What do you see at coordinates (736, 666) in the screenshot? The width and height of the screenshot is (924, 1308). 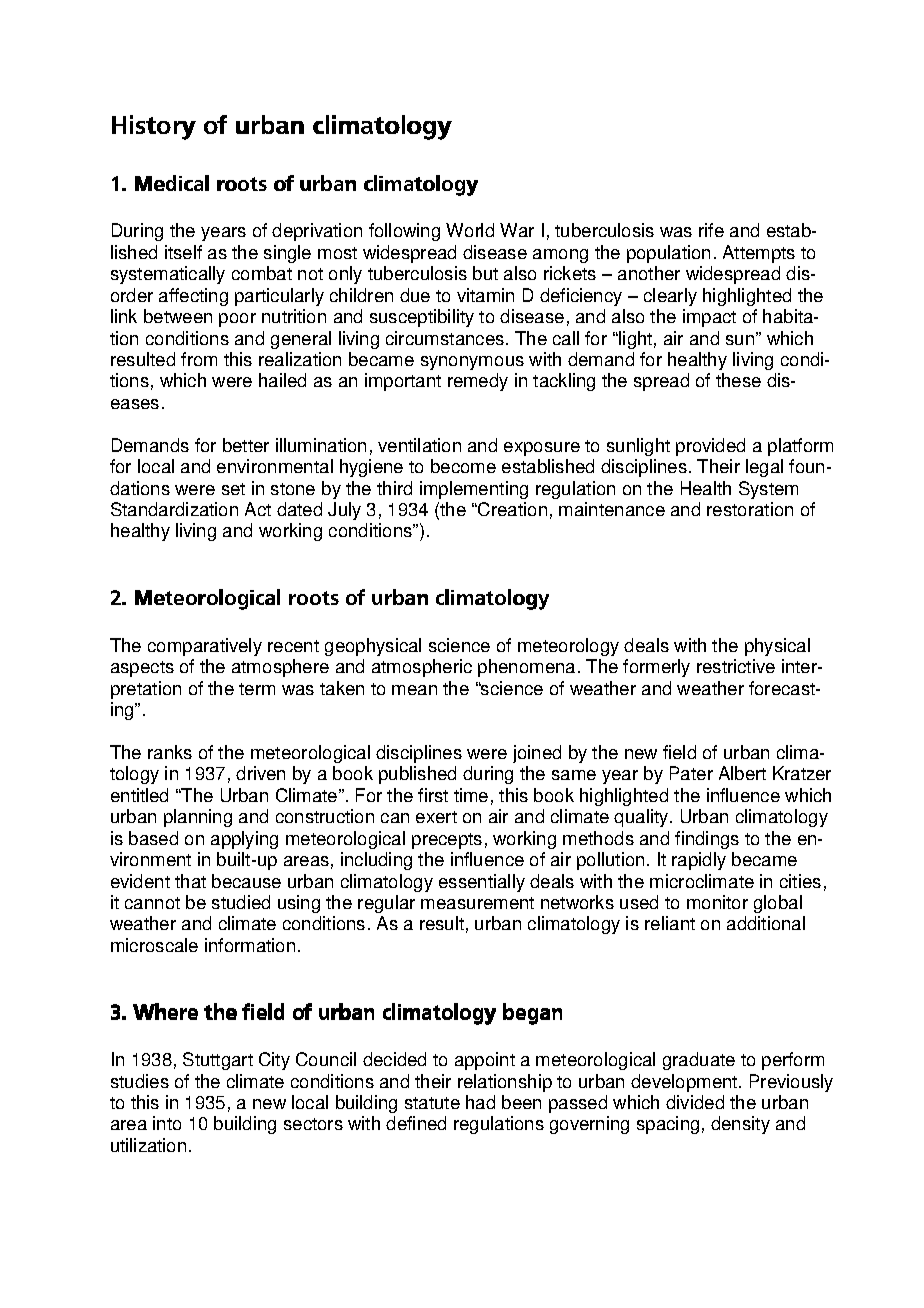 I see `restrictive` at bounding box center [736, 666].
